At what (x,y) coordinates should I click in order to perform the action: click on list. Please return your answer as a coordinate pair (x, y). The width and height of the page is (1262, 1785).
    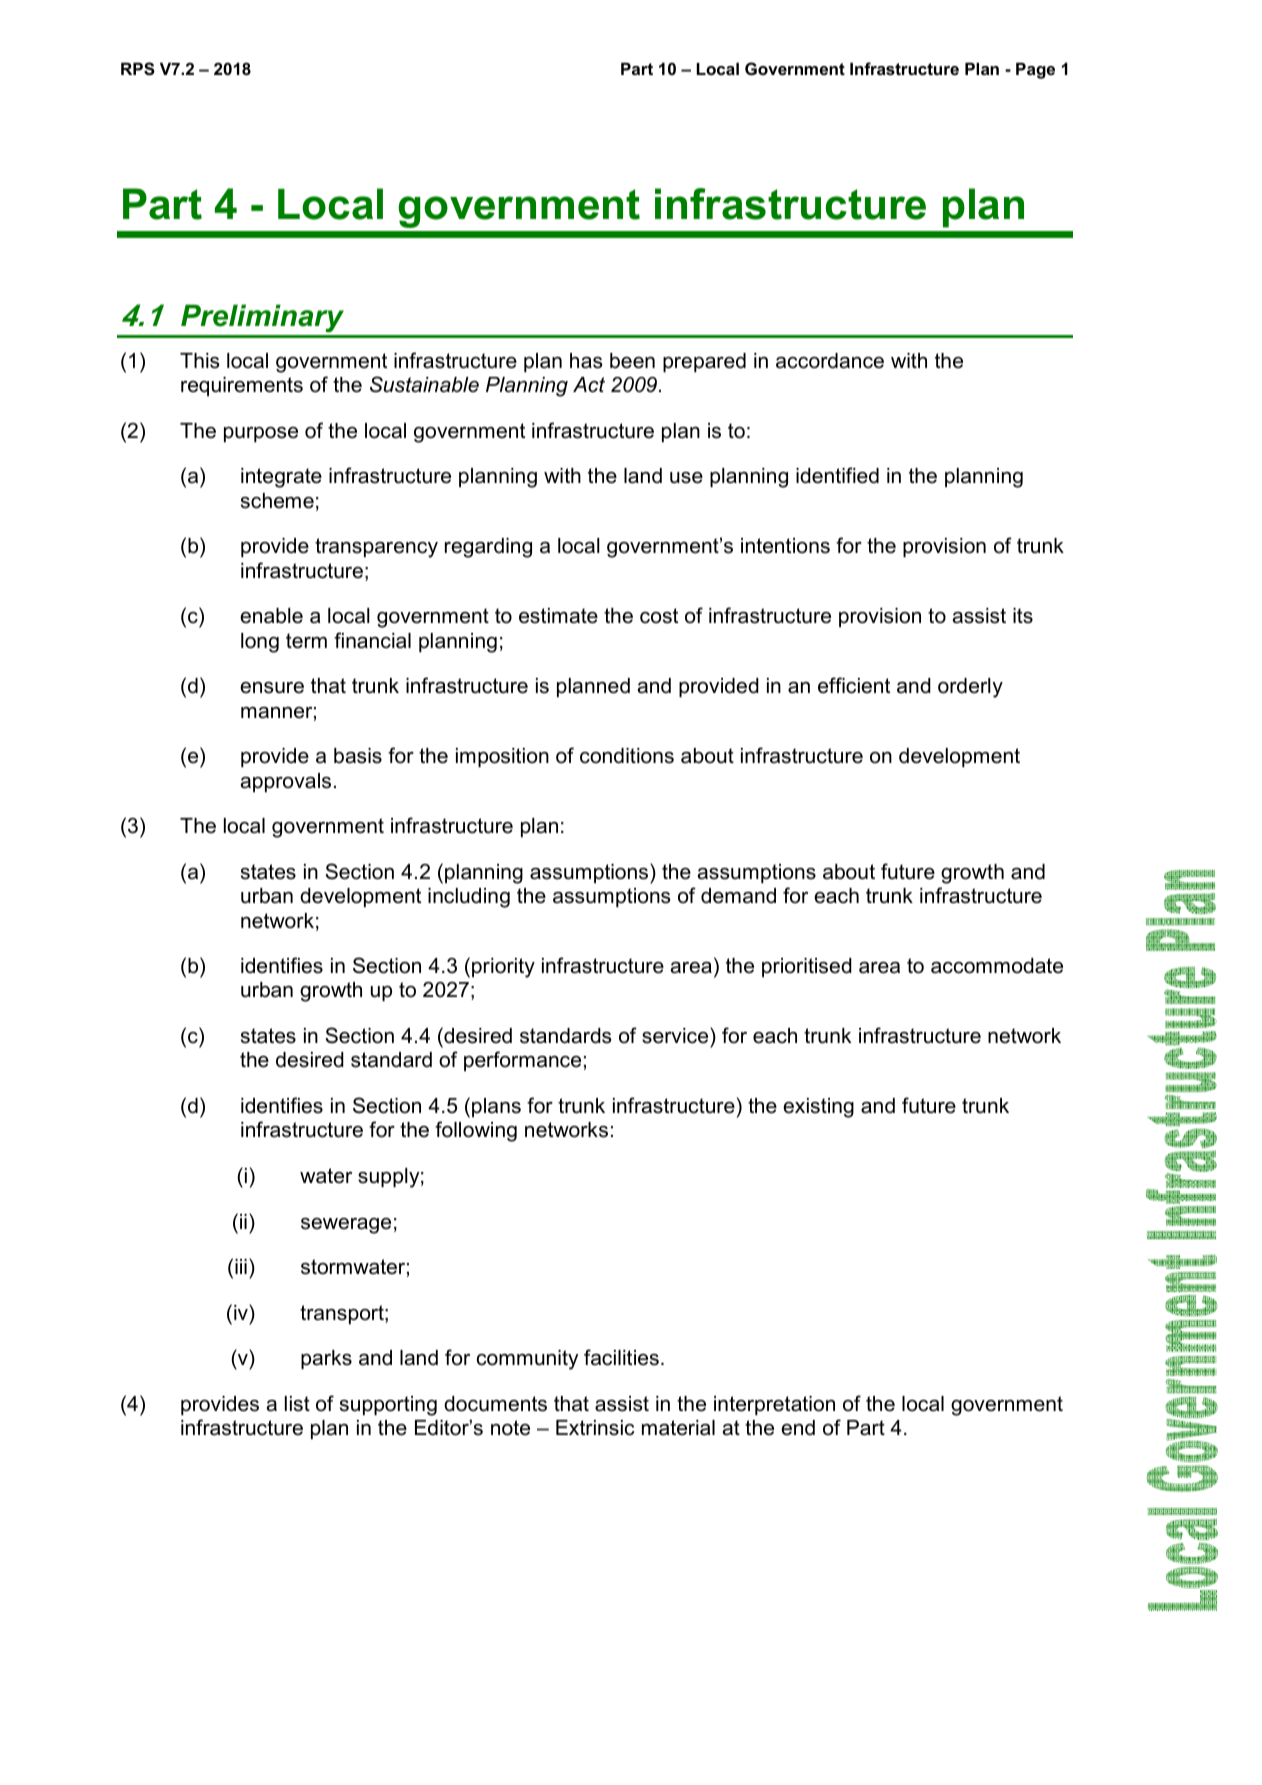
    Looking at the image, I should click on (297, 1404).
